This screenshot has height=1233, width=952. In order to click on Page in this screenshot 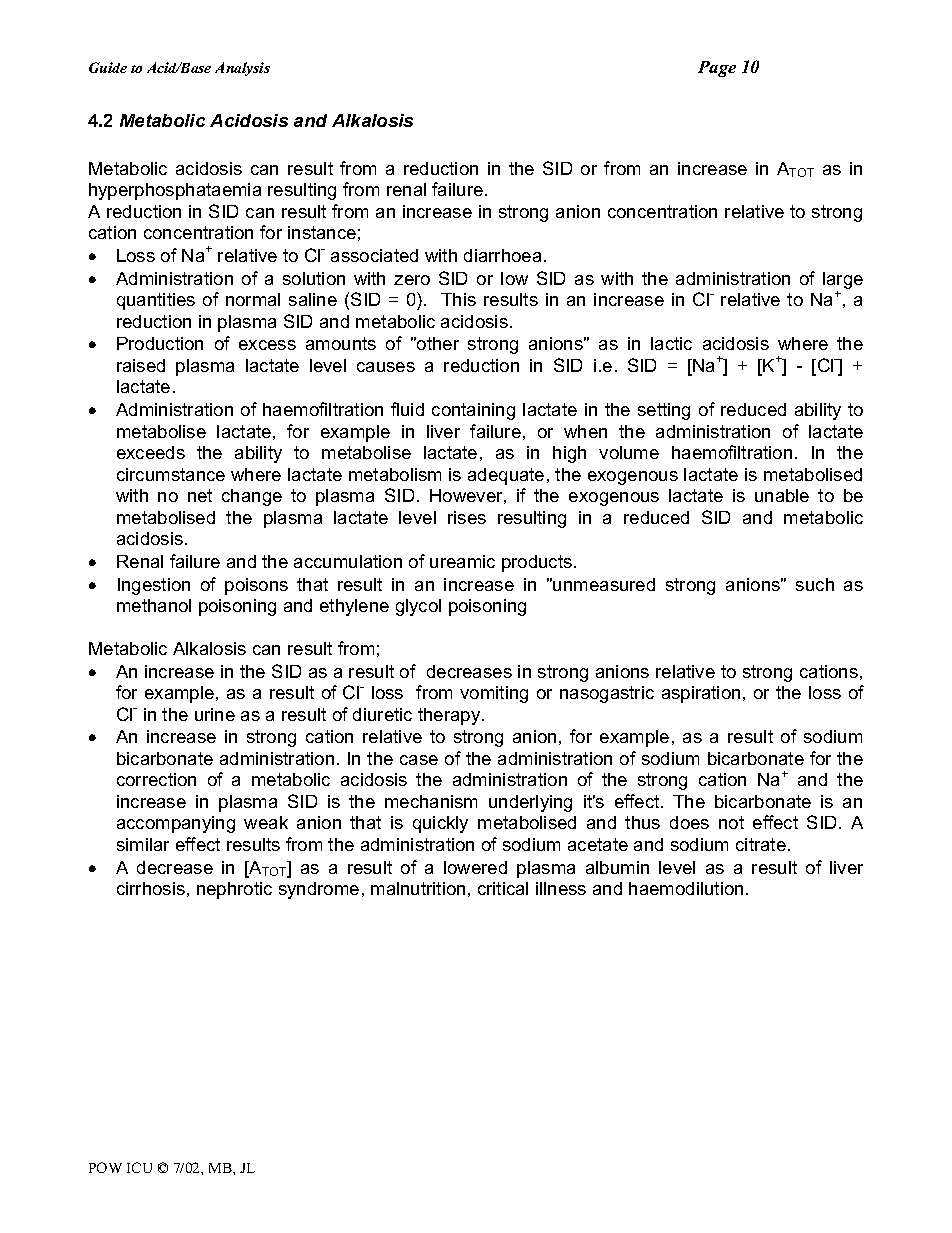, I will do `click(717, 69)`.
